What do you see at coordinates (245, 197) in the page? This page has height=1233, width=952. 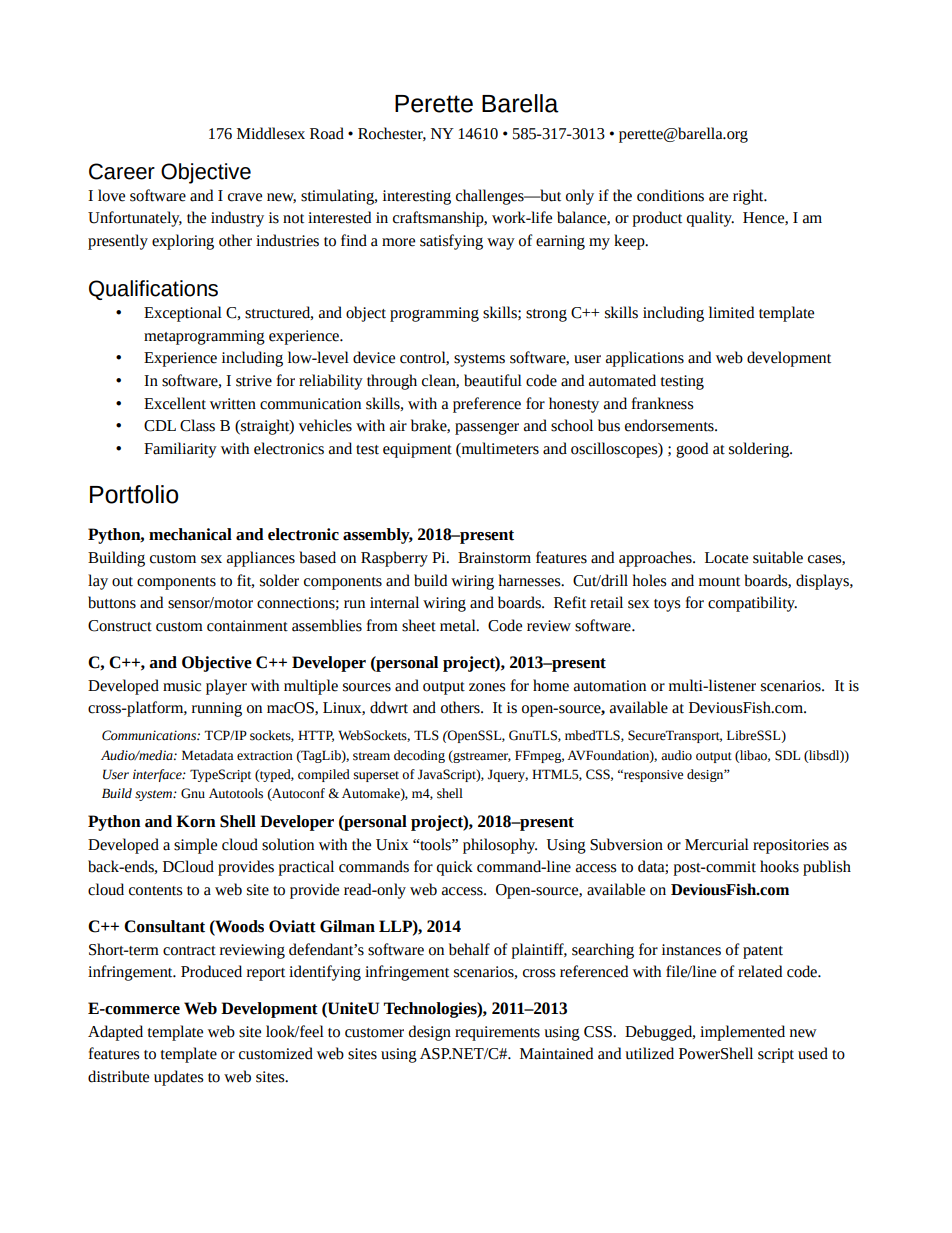 I see `crave` at bounding box center [245, 197].
